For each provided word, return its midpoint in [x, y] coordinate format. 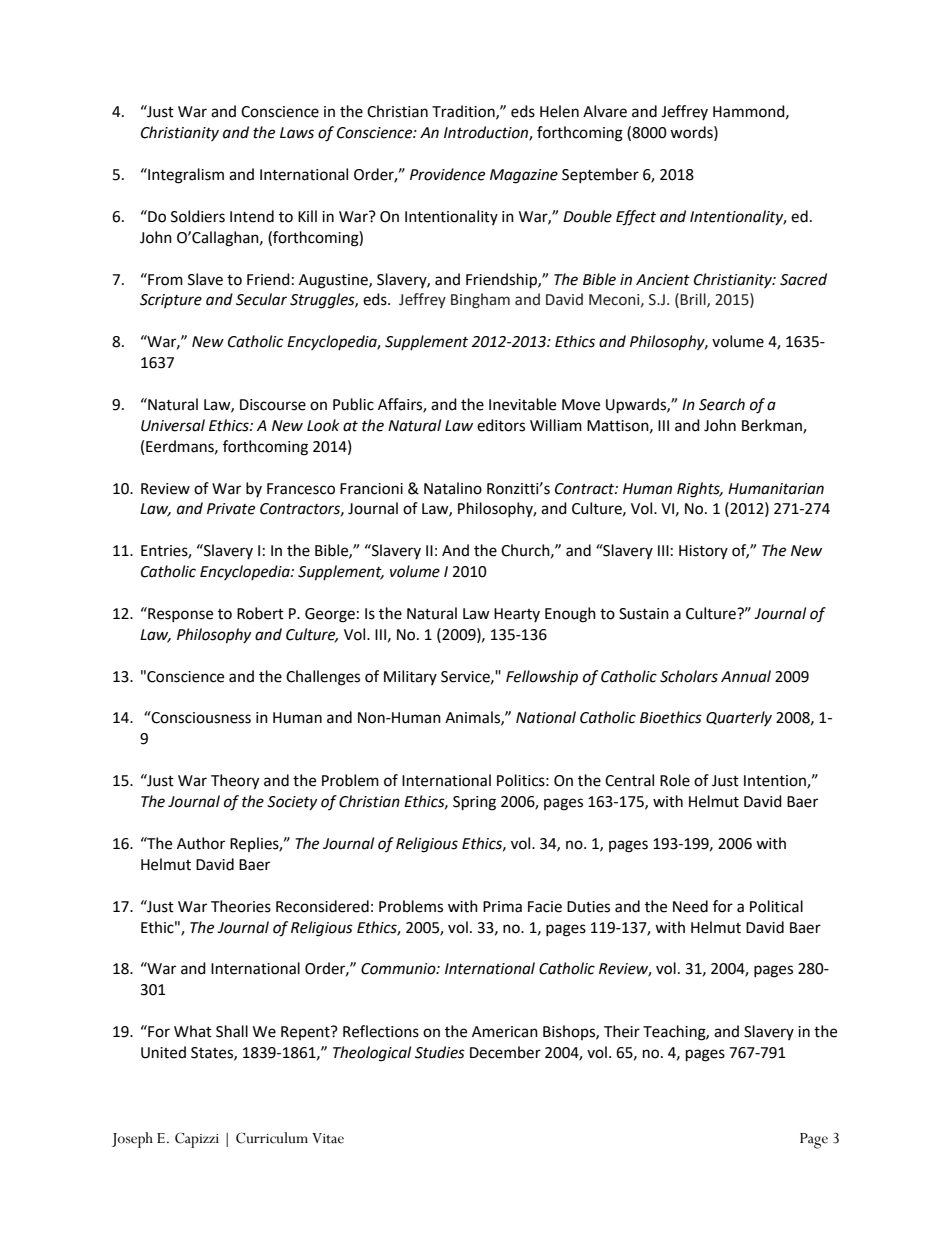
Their [622, 1031]
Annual [746, 676]
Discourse [273, 405]
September [600, 175]
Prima [502, 907]
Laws [297, 133]
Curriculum [272, 1138]
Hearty [517, 615]
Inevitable [522, 404]
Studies [440, 1052]
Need [690, 906]
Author [201, 843]
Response [179, 614]
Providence [447, 174]
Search [722, 404]
